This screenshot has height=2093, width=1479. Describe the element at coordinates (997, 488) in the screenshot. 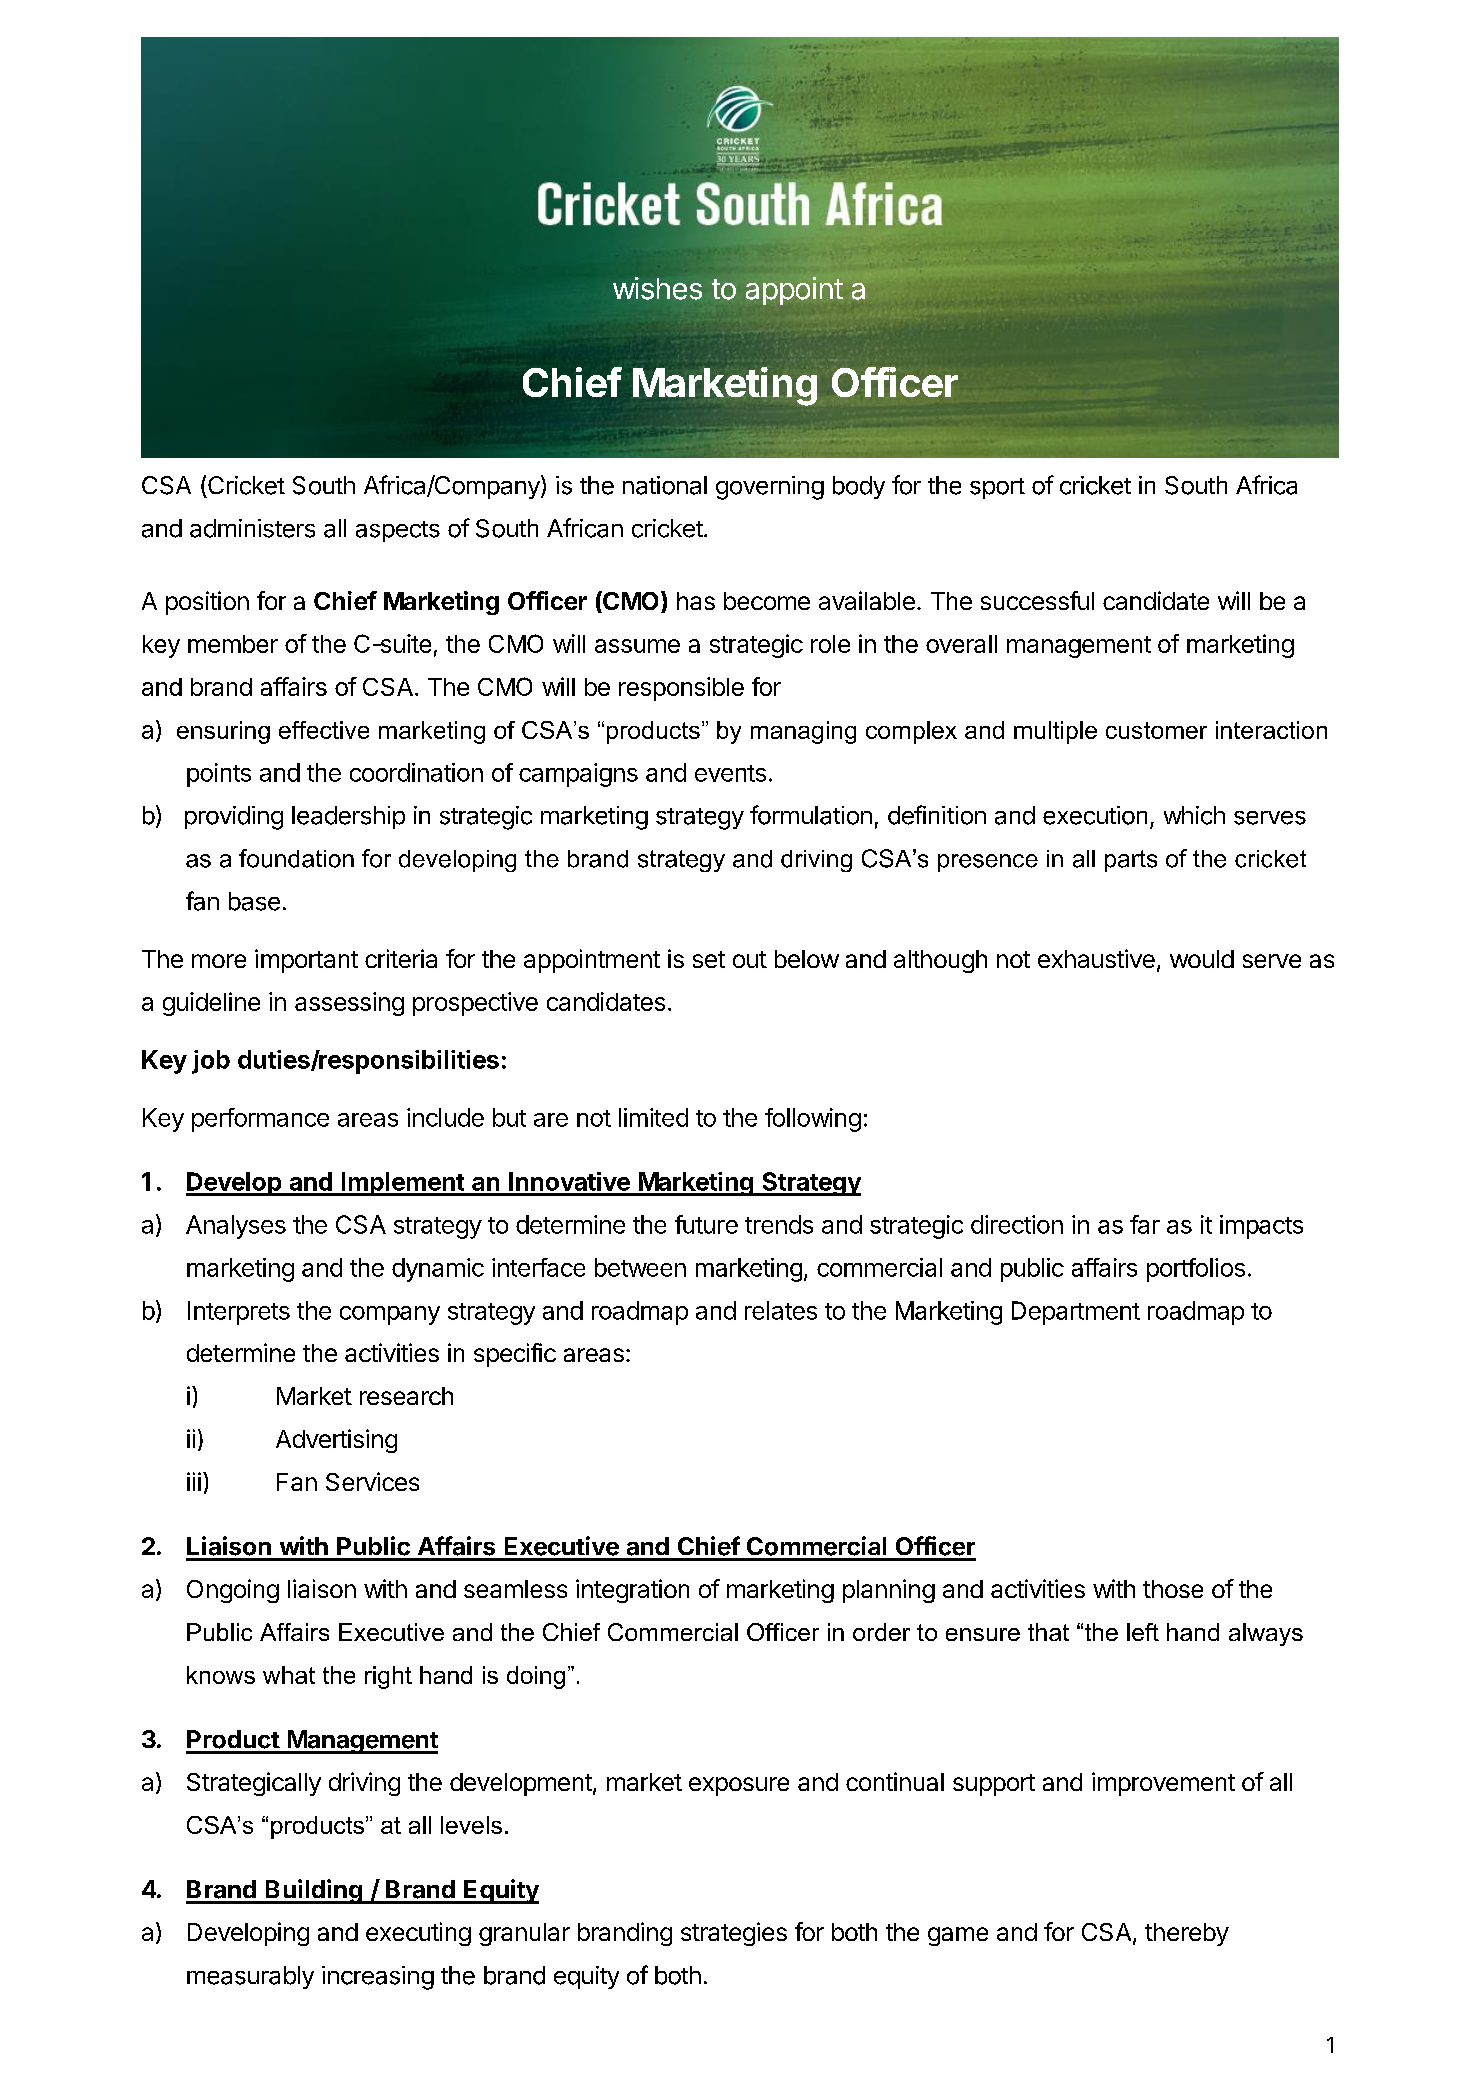

I see `sport` at that location.
